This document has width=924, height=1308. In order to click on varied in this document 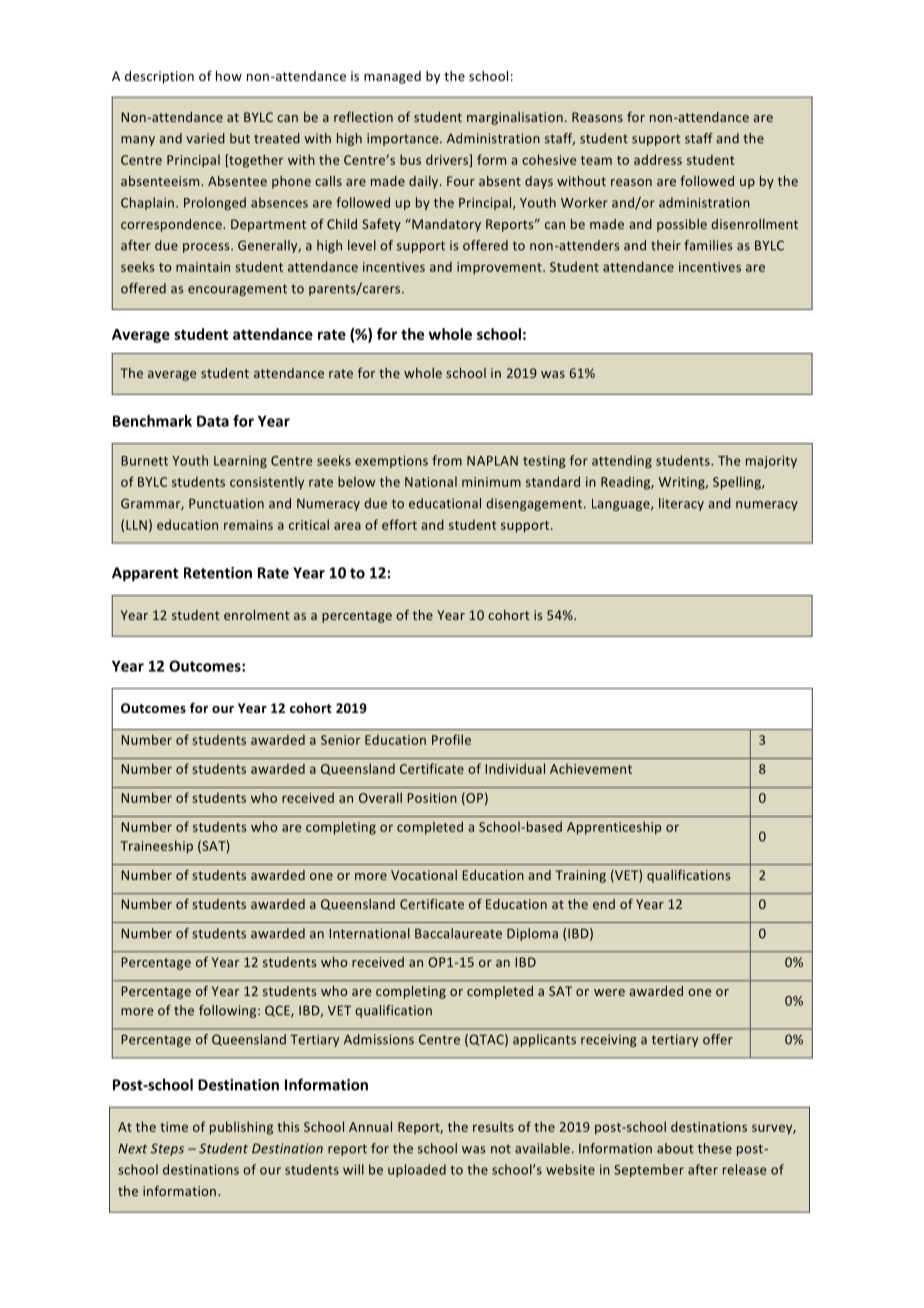, I will do `click(205, 138)`.
